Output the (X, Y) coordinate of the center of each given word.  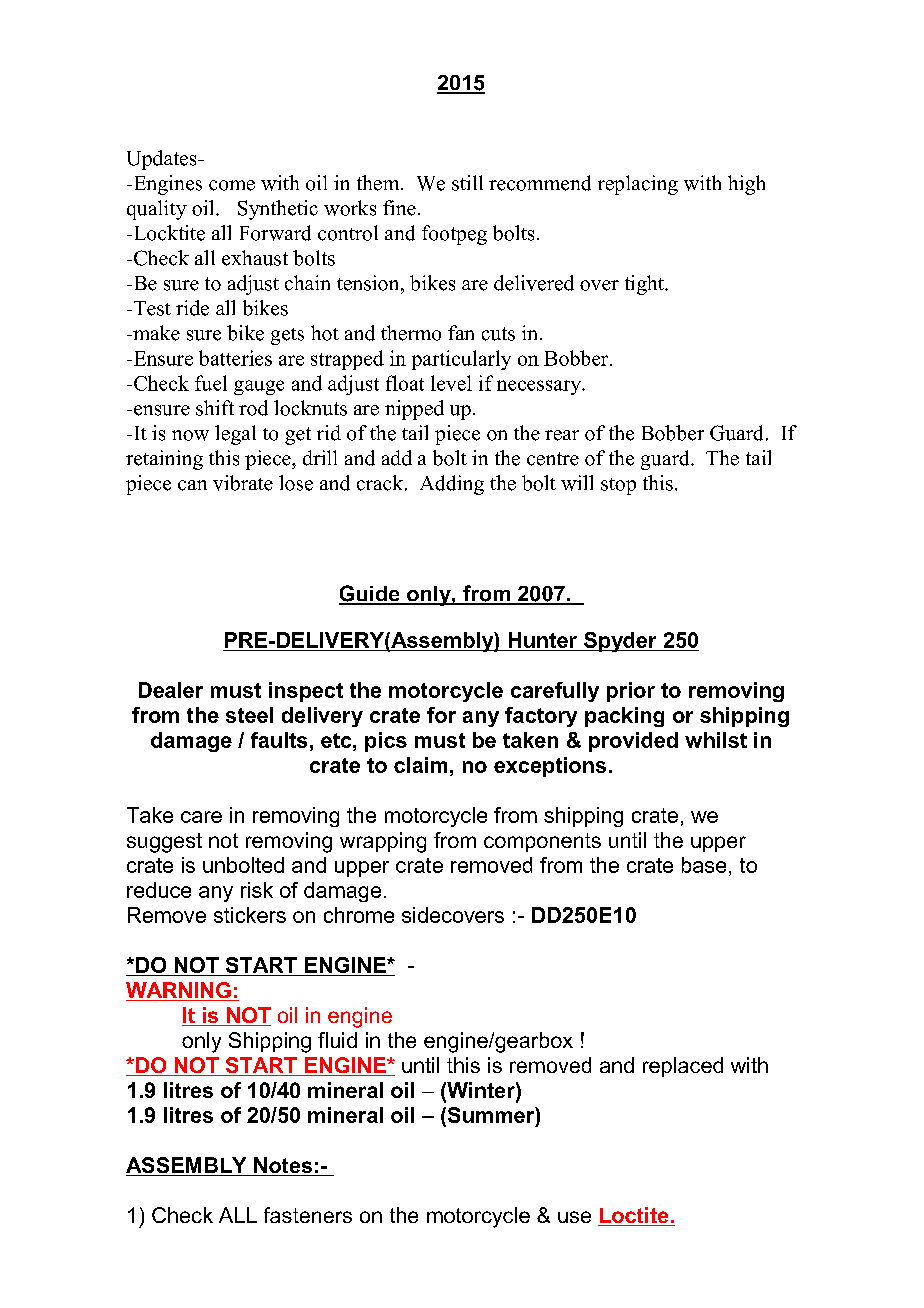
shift (215, 408)
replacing (638, 185)
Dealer (171, 690)
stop (618, 486)
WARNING (179, 991)
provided (633, 742)
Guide (370, 594)
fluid (337, 1040)
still (467, 183)
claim (420, 765)
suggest (164, 843)
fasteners (308, 1215)
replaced (683, 1067)
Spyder (620, 642)
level (451, 383)
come (232, 185)
